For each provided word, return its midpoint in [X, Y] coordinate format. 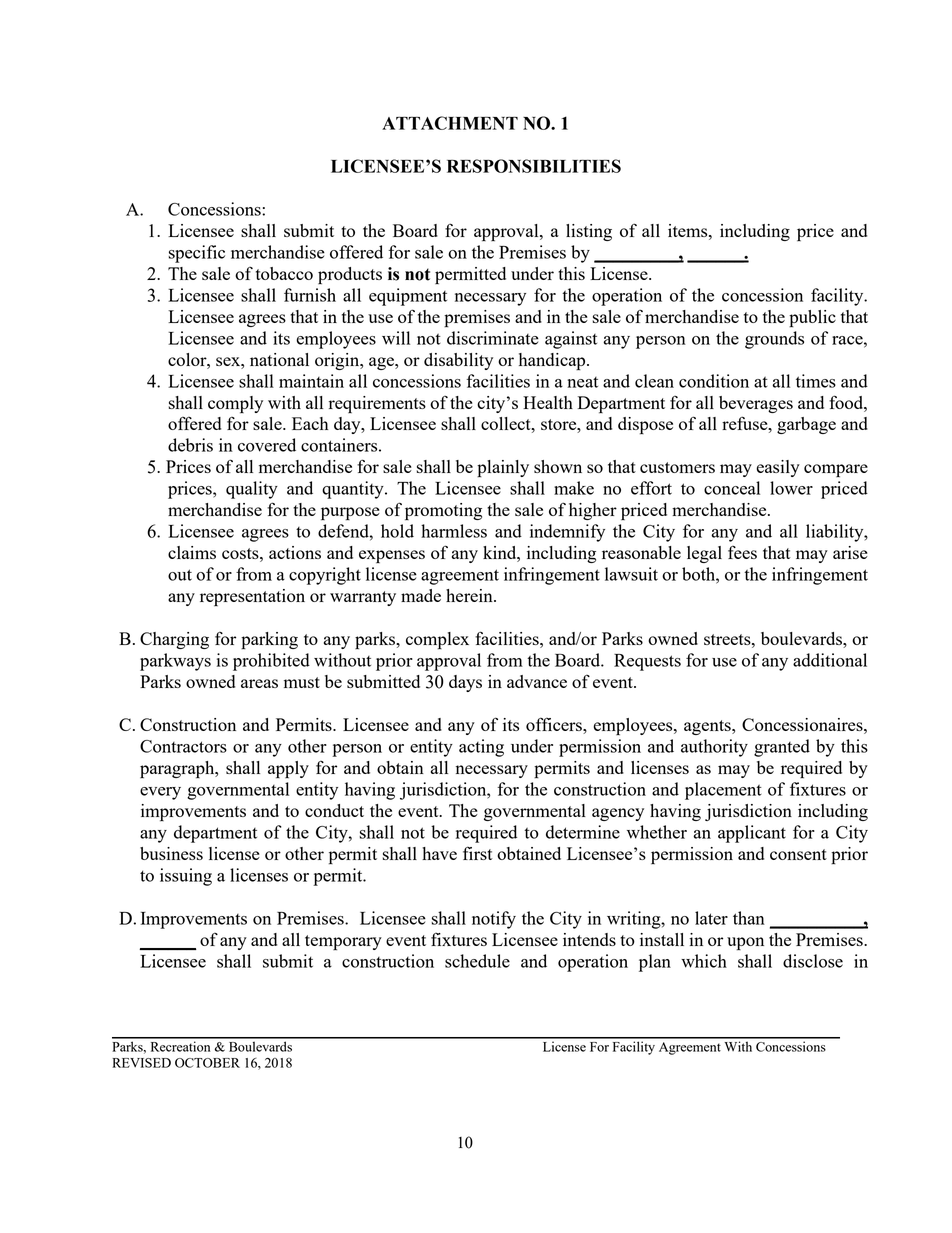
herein [470, 595]
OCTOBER [207, 1063]
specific [196, 254]
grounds [774, 340]
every [160, 793]
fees [742, 552]
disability [458, 361]
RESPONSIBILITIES [534, 166]
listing [589, 232]
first [478, 853]
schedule [477, 961]
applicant [752, 834]
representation [252, 598]
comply [235, 405]
